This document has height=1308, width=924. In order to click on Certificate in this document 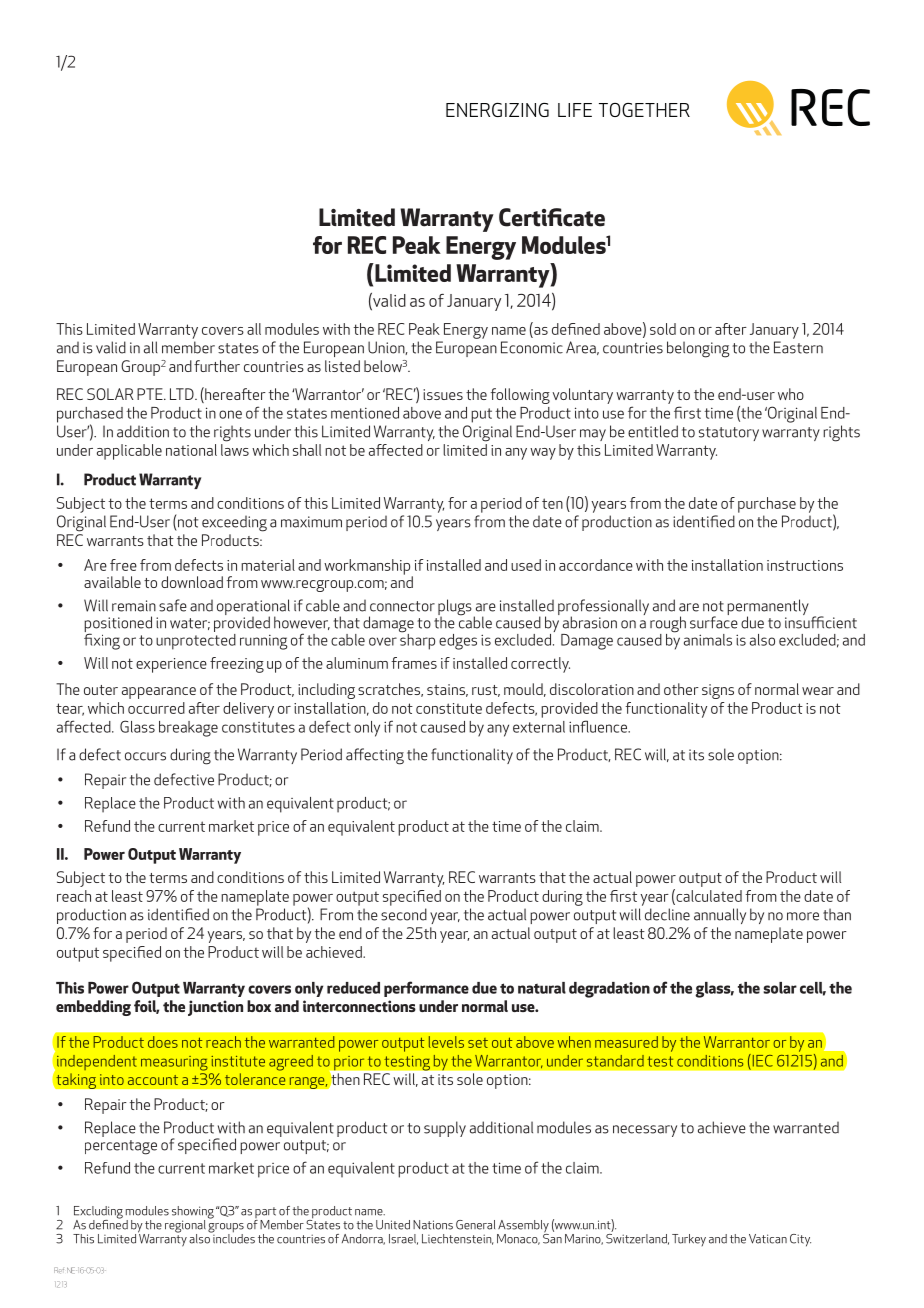, I will do `click(552, 217)`.
